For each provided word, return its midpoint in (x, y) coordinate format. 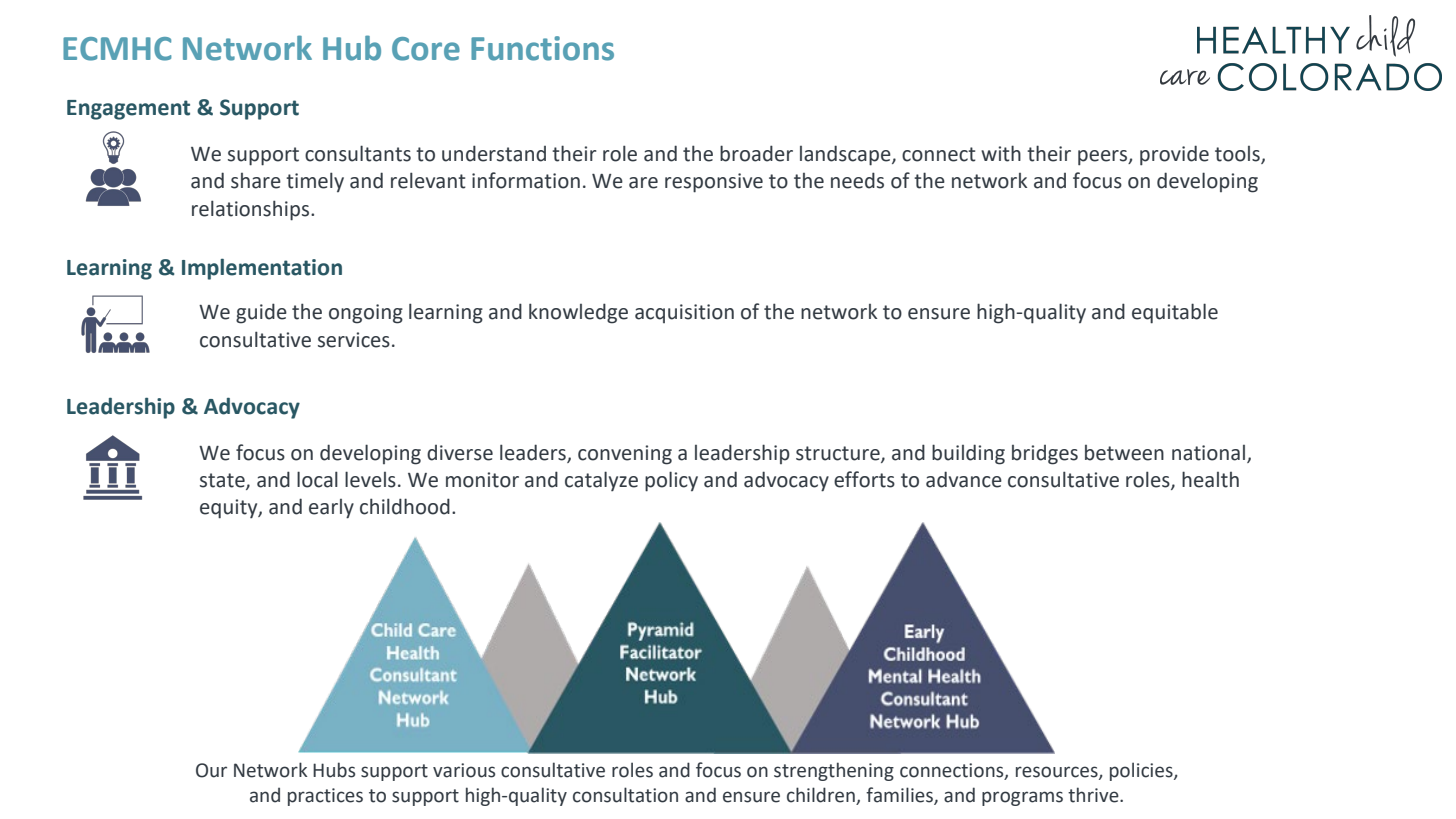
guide (261, 313)
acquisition (684, 313)
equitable (1175, 313)
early (331, 509)
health (1210, 479)
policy (671, 481)
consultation (625, 795)
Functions (542, 48)
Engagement (128, 110)
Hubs (334, 770)
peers (1104, 158)
